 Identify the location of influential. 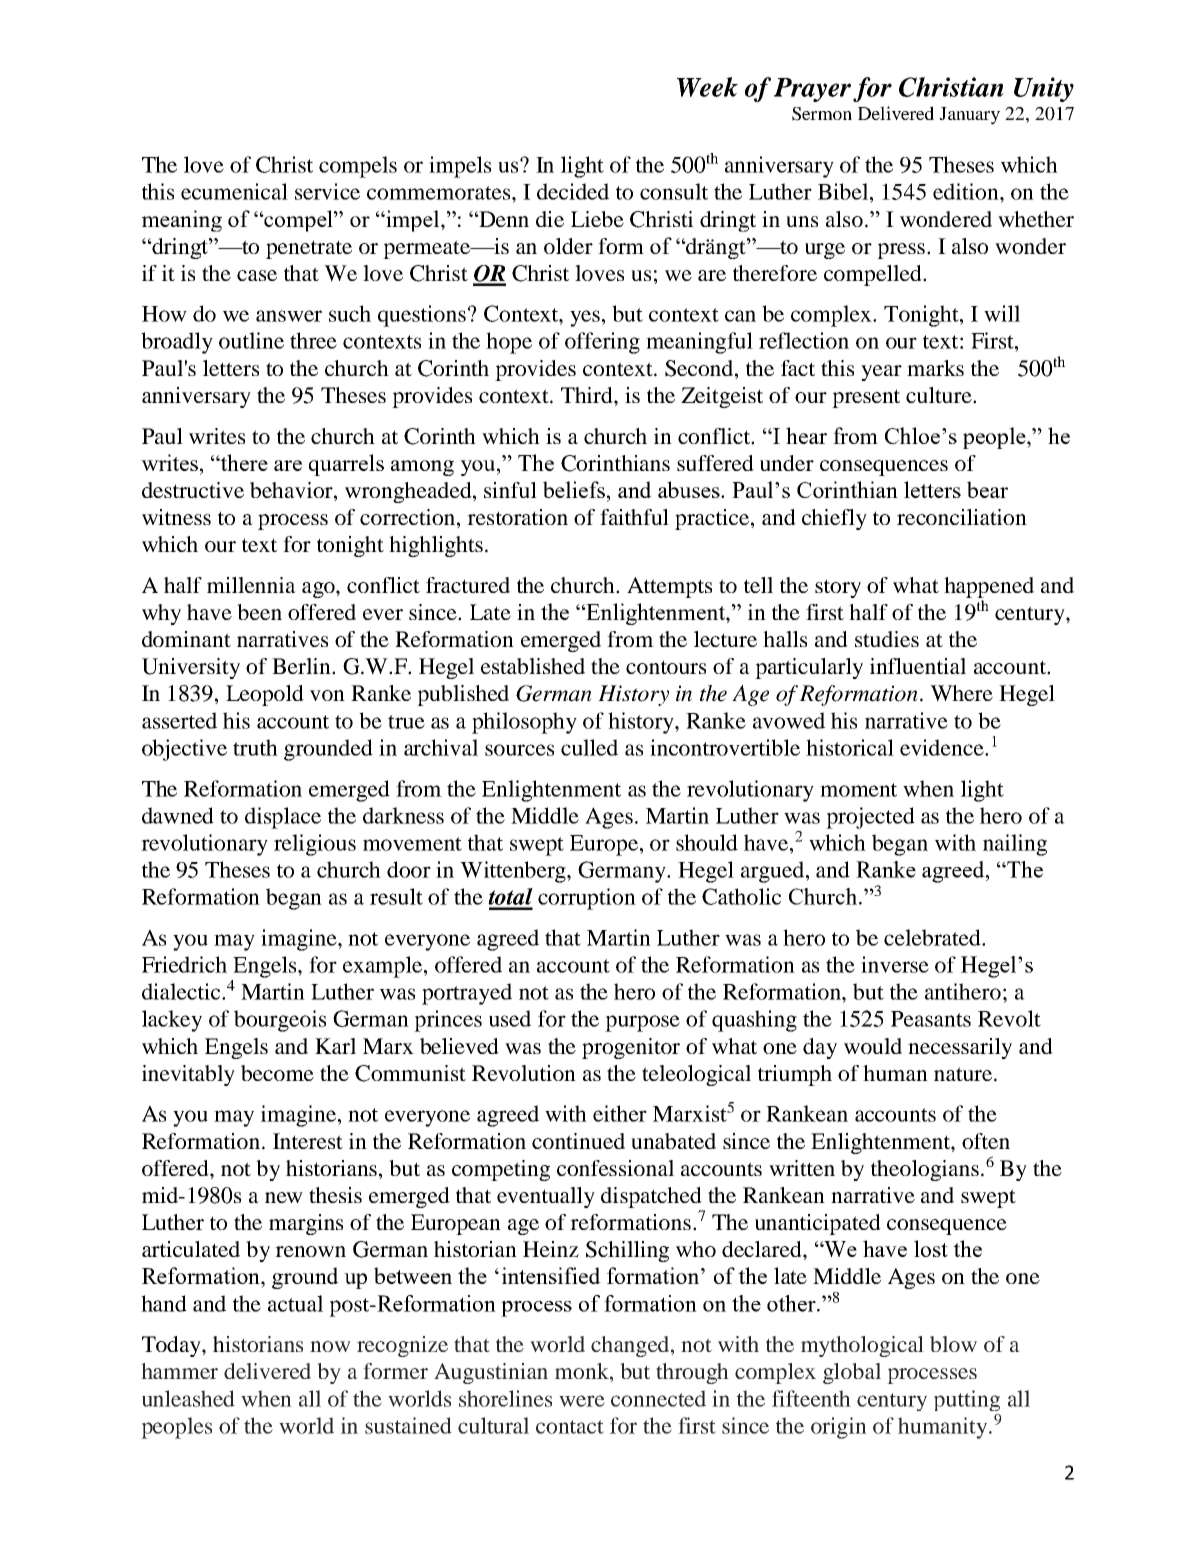
(918, 666).
